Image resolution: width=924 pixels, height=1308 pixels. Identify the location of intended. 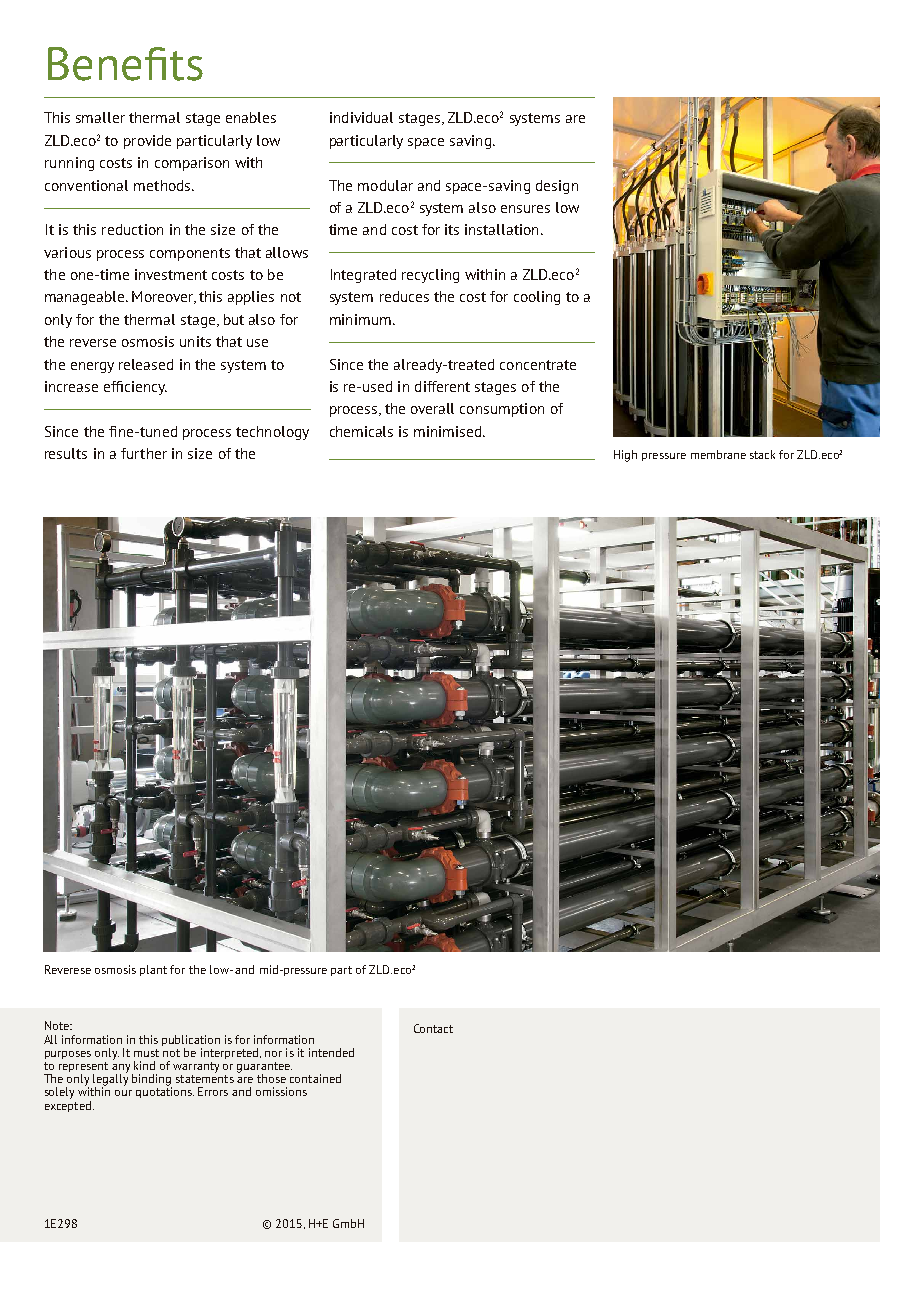
(331, 1052).
